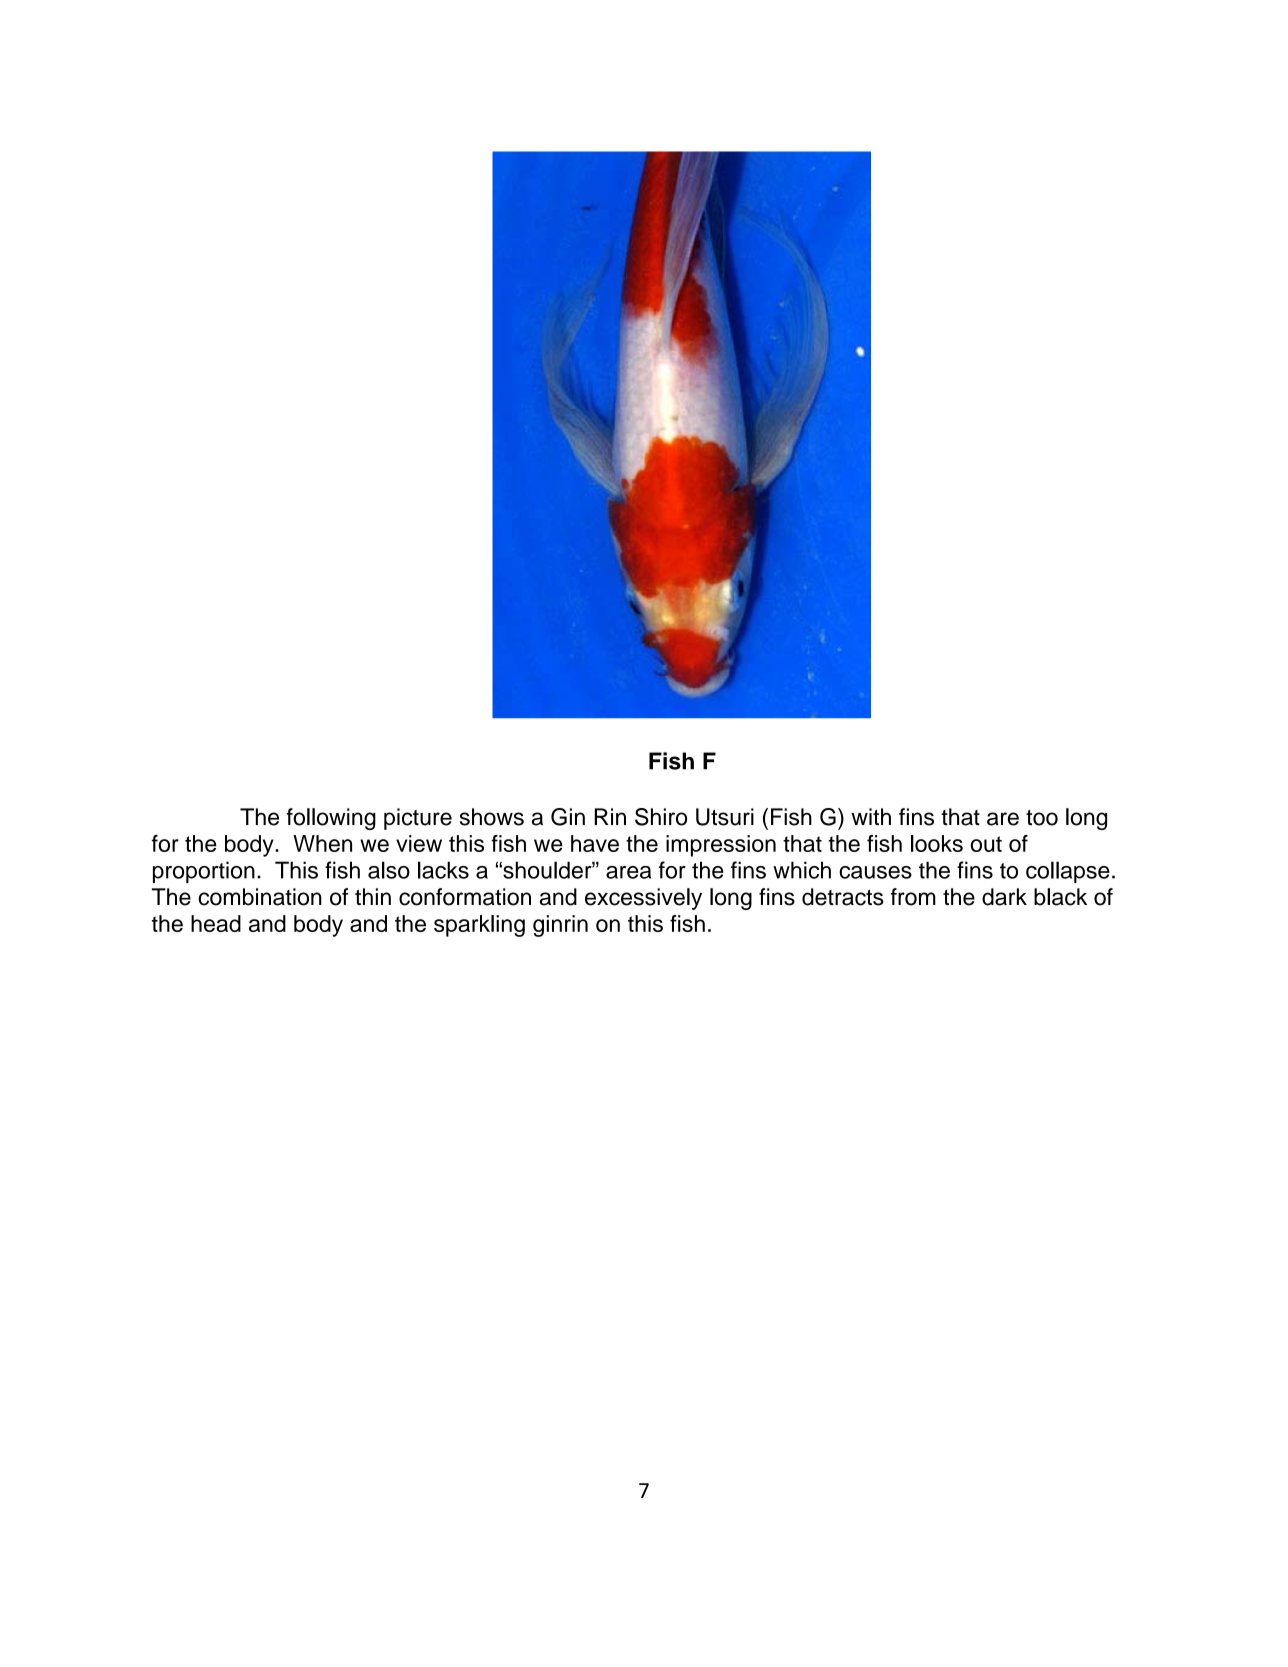 The height and width of the screenshot is (1667, 1288). Describe the element at coordinates (216, 923) in the screenshot. I see `head` at that location.
